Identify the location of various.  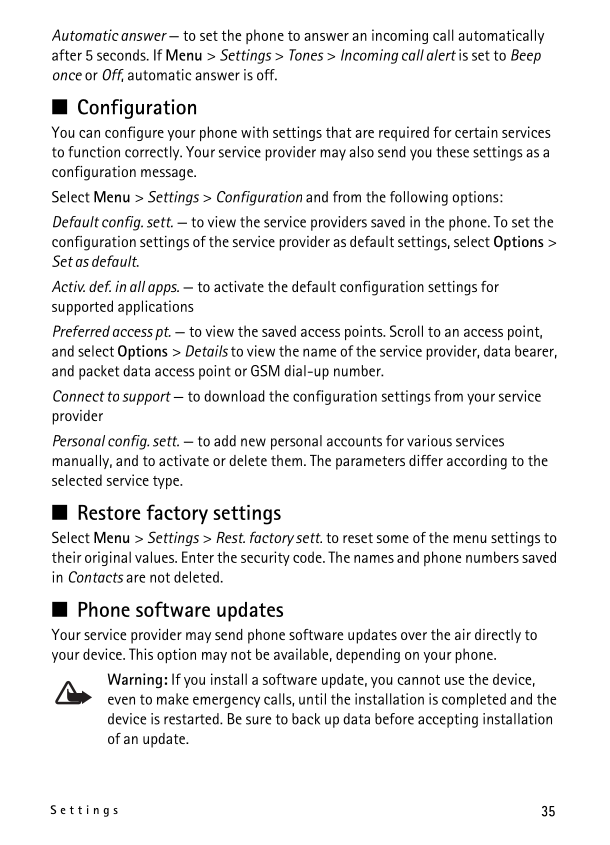
(429, 441).
